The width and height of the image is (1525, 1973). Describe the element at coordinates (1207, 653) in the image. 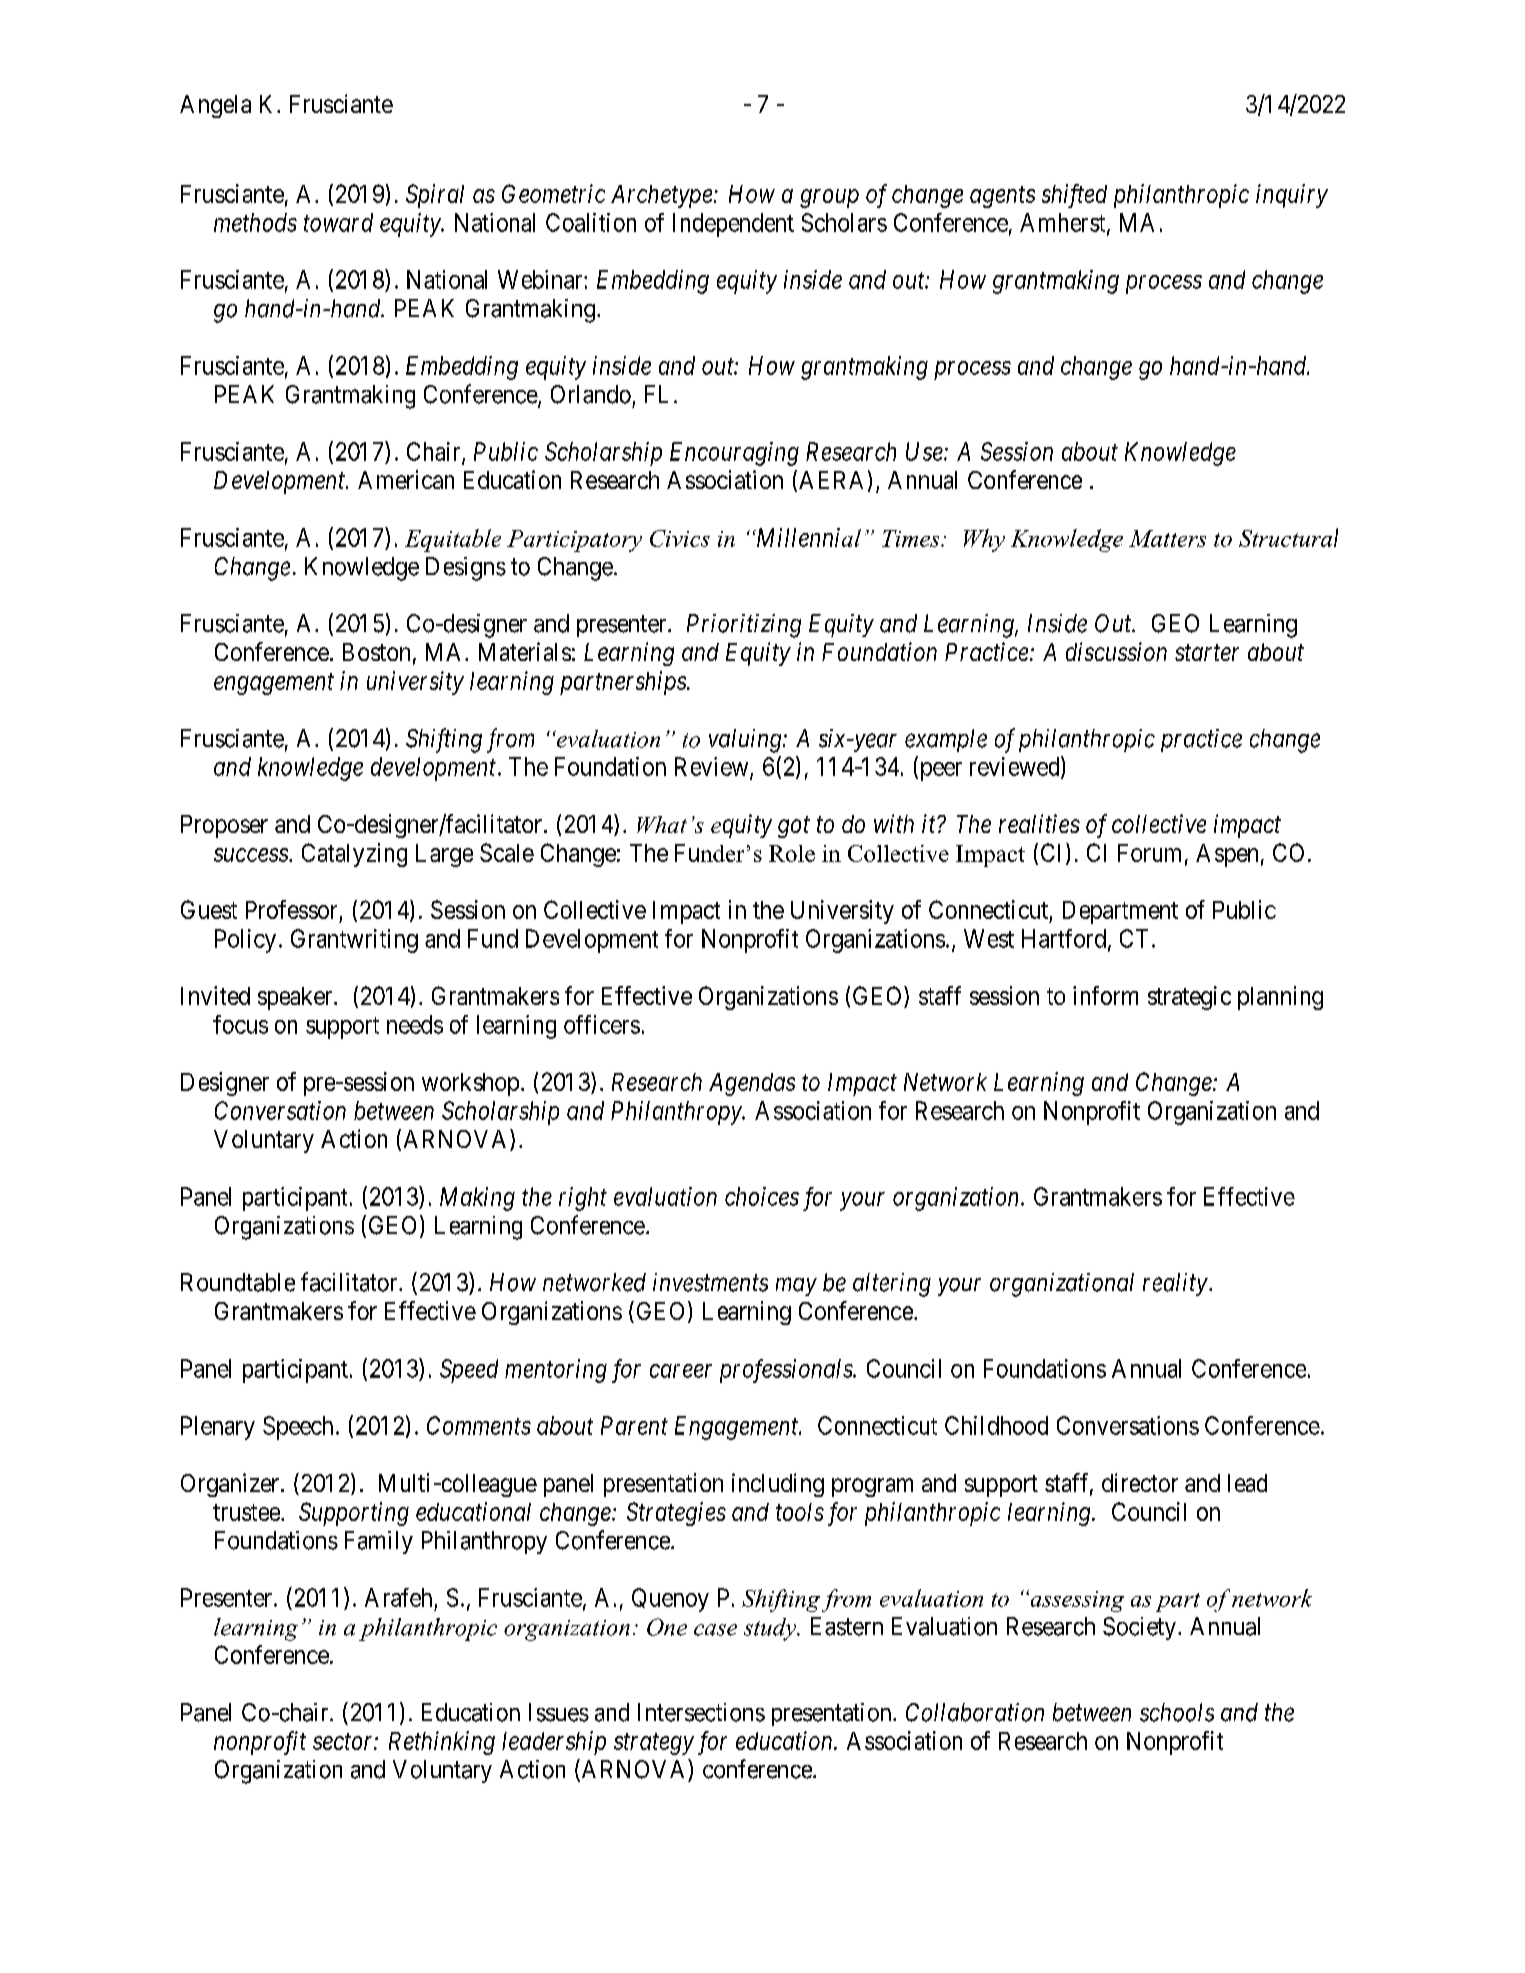

I see `starter` at that location.
